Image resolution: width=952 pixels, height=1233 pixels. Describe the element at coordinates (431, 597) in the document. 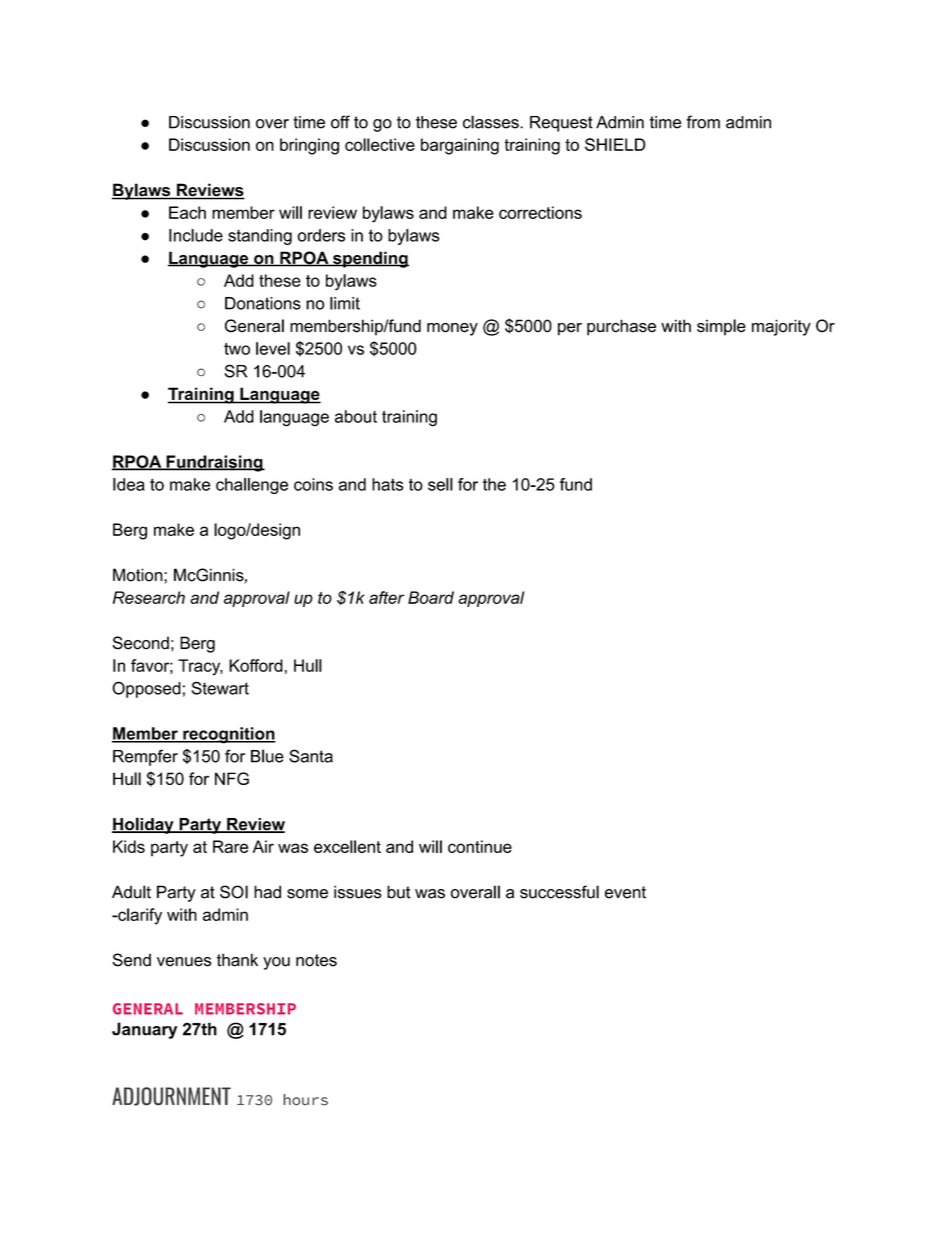

I see `Board` at that location.
